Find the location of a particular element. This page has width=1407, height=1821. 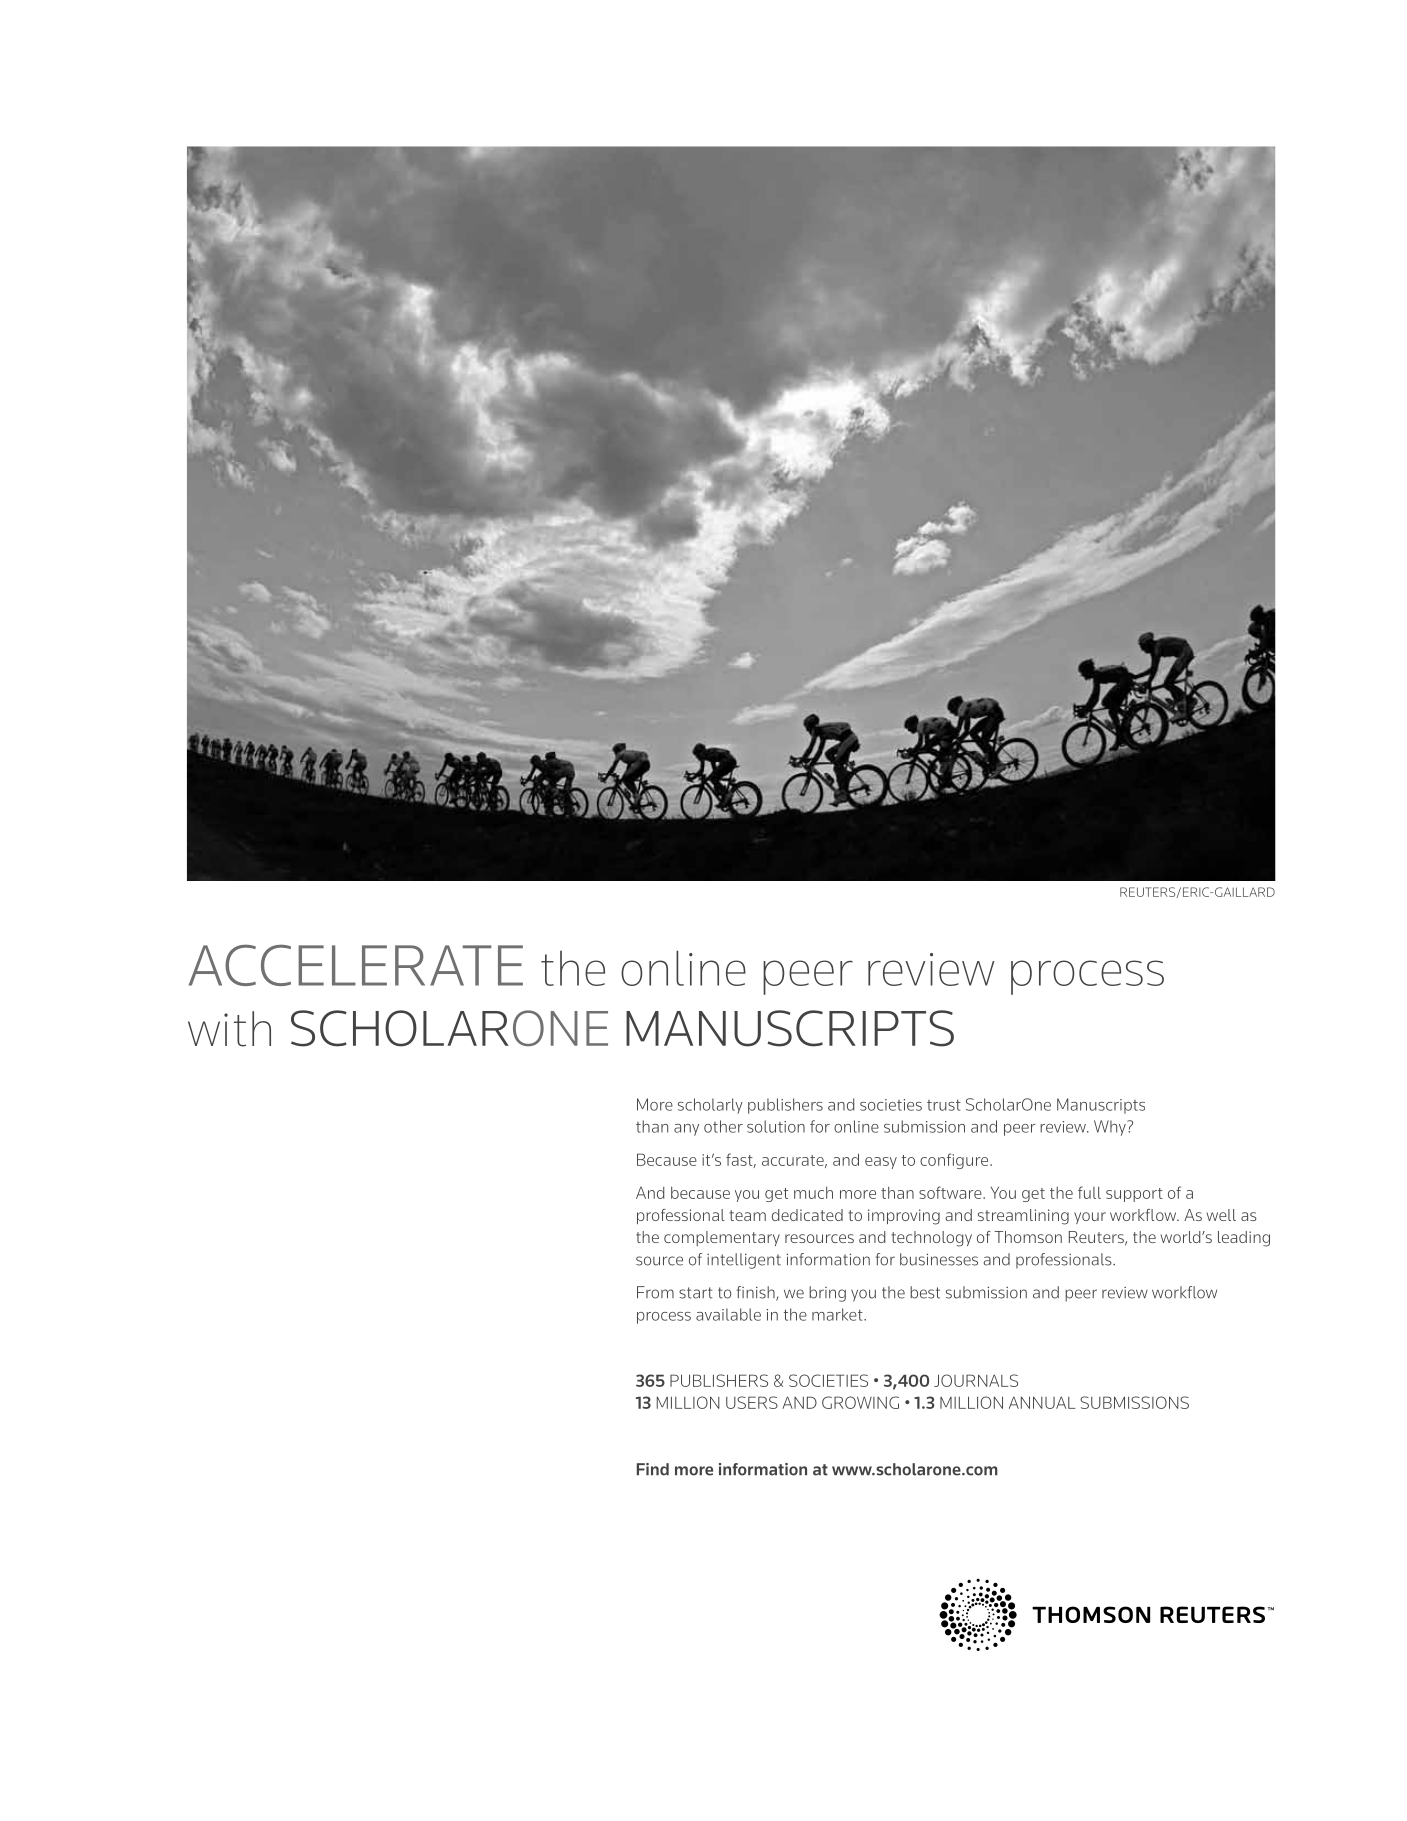

other is located at coordinates (723, 1126).
